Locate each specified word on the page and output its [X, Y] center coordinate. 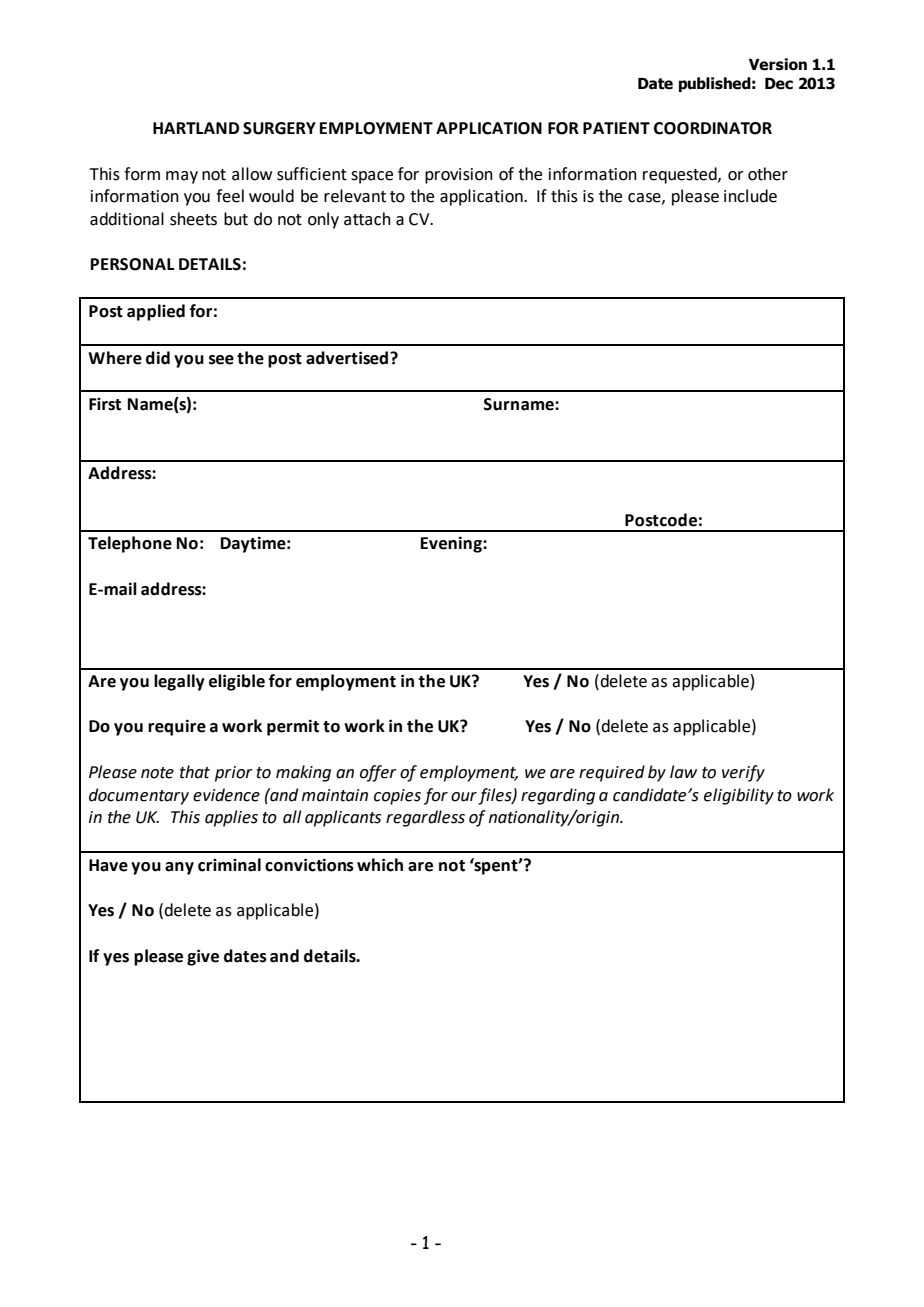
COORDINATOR [713, 128]
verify [743, 773]
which [380, 865]
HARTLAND [196, 128]
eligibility [739, 796]
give [203, 957]
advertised [348, 358]
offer [378, 773]
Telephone [130, 544]
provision [459, 176]
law [683, 772]
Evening [452, 544]
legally [179, 682]
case [645, 198]
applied [156, 312]
